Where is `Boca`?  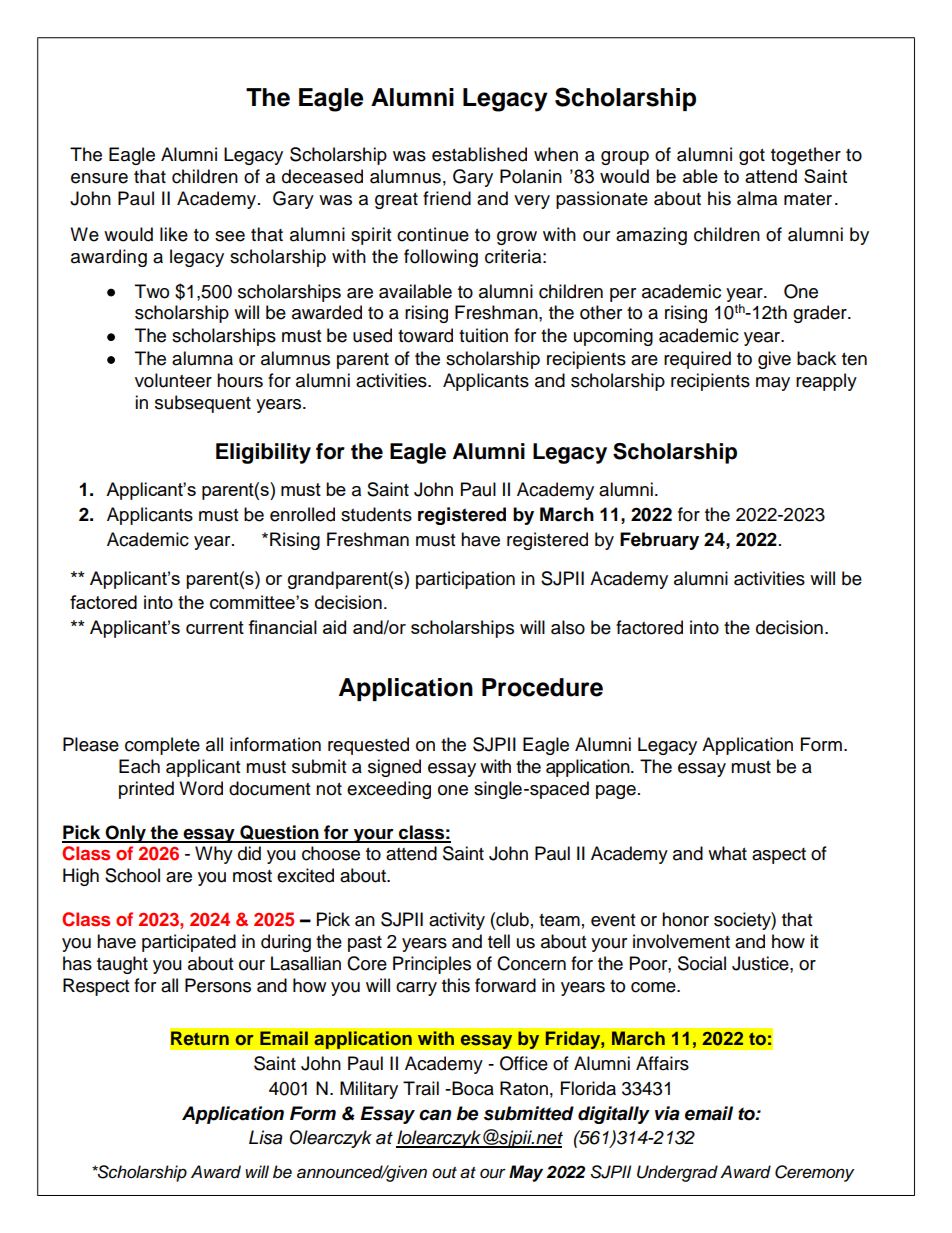 Boca is located at coordinates (472, 1088).
